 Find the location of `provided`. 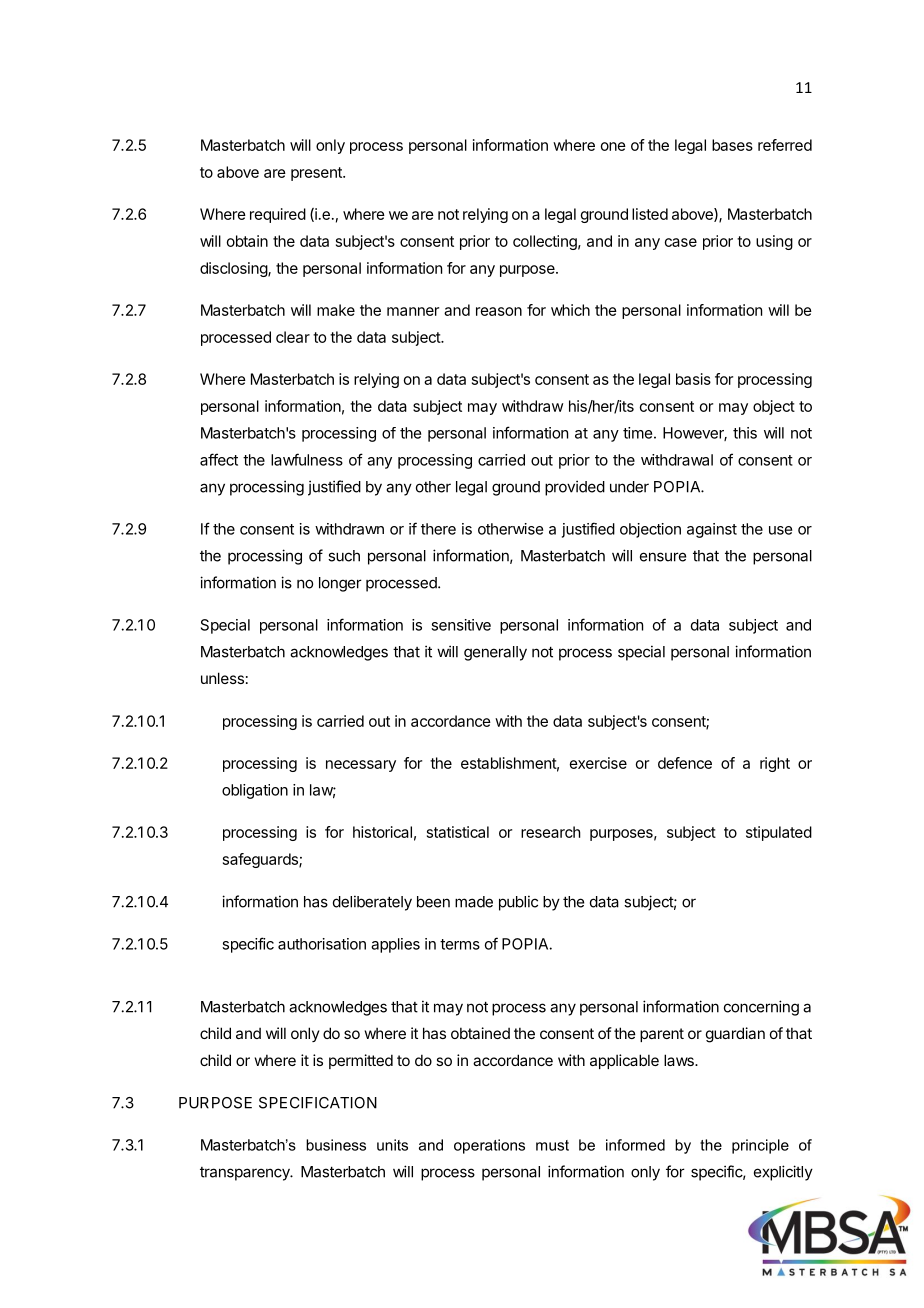

provided is located at coordinates (575, 488).
